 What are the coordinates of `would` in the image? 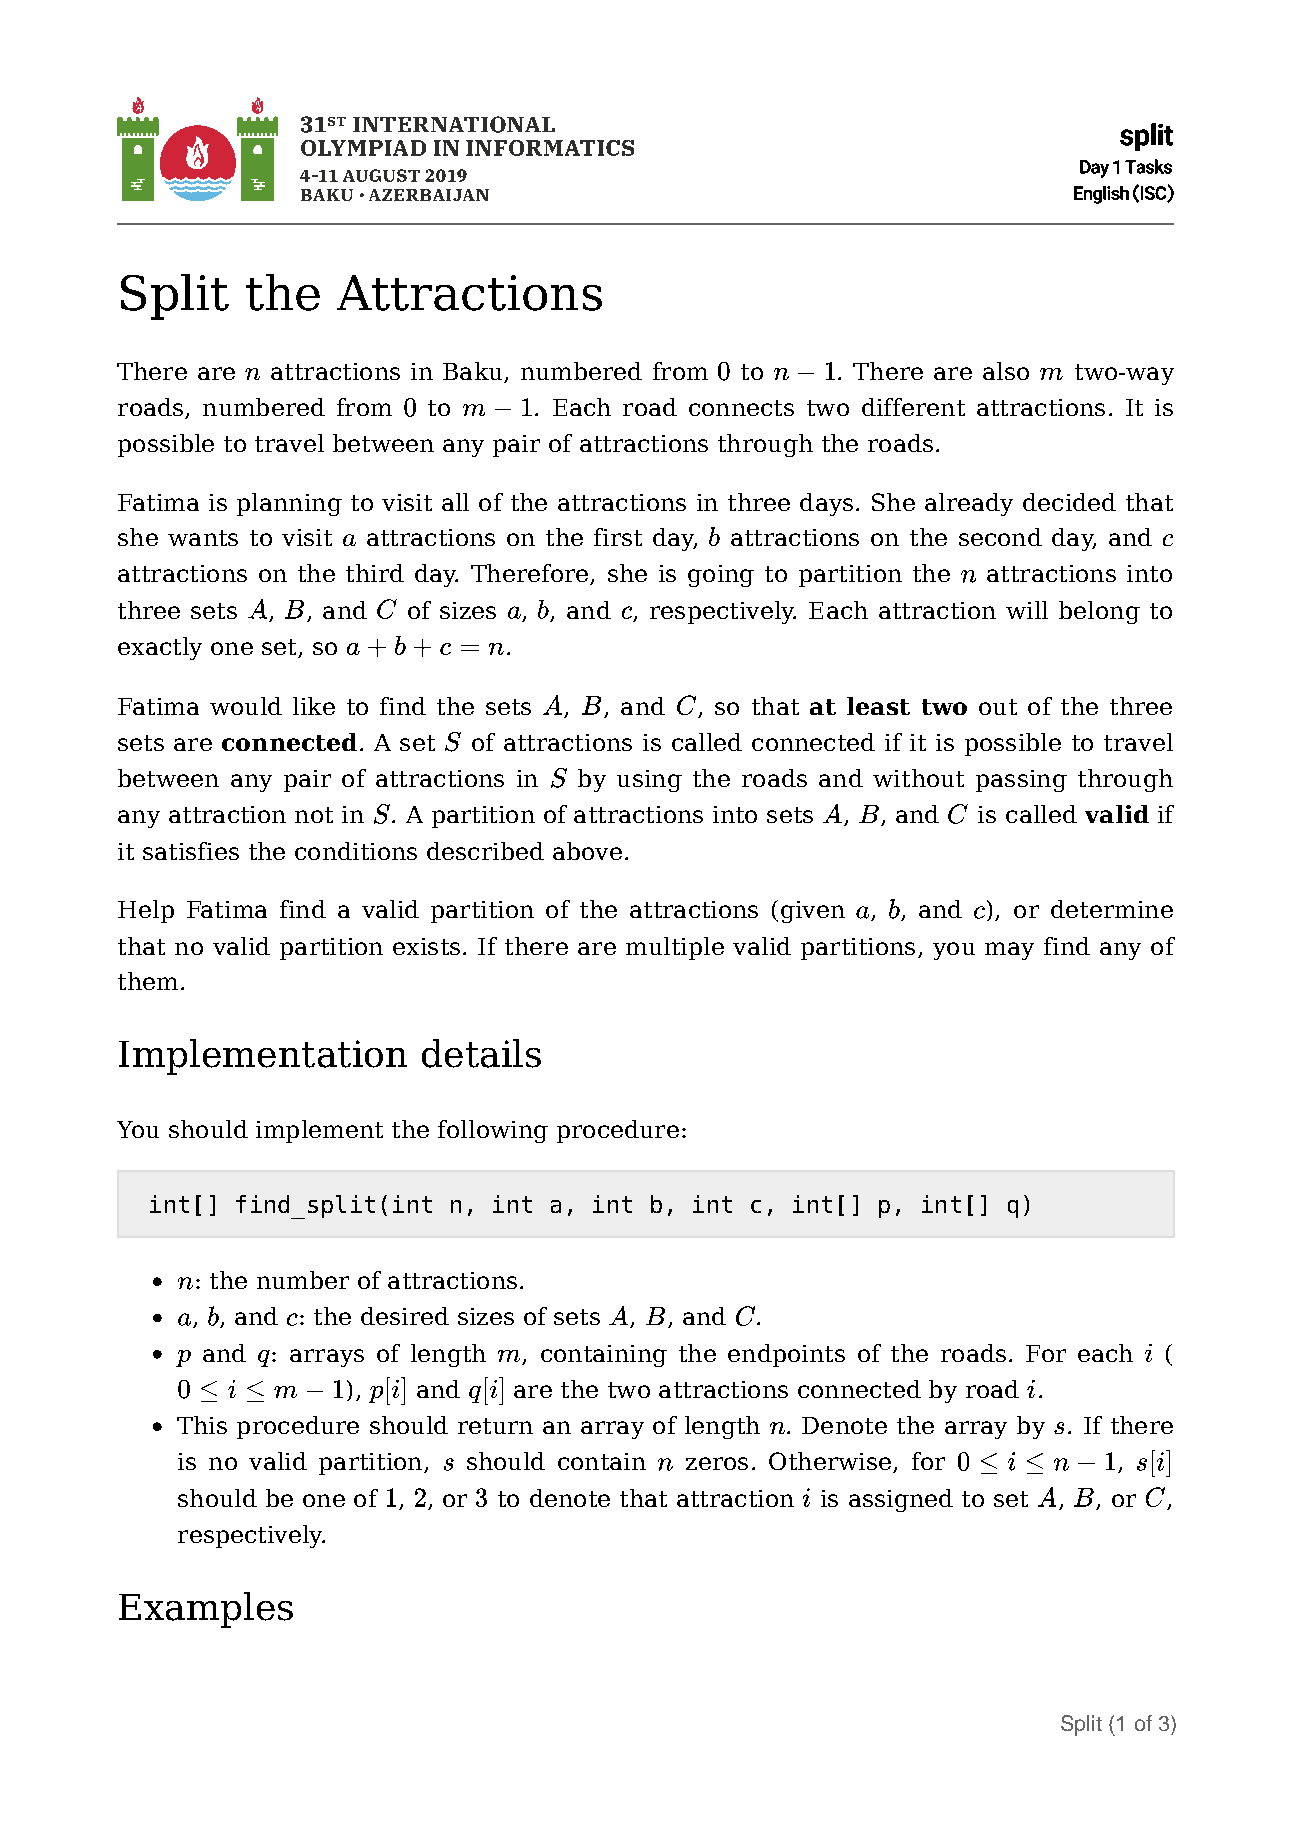 It's located at (246, 706).
